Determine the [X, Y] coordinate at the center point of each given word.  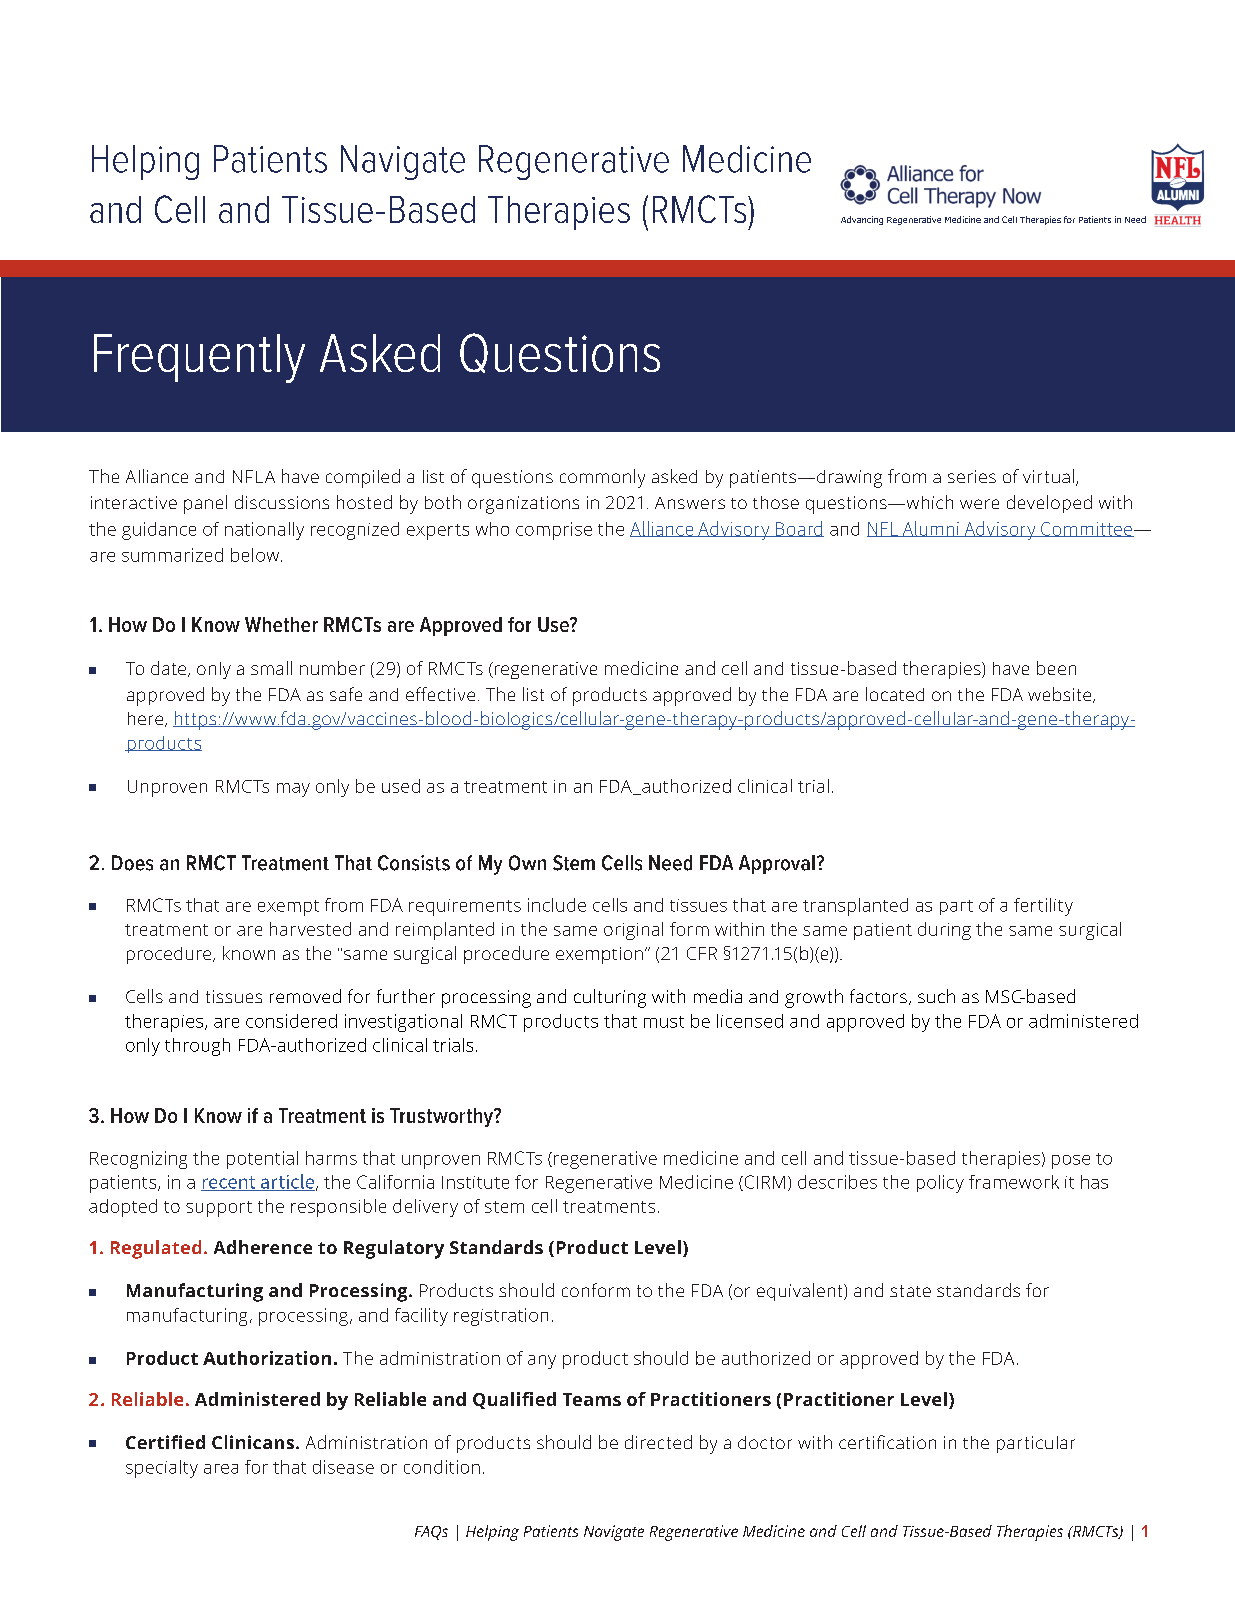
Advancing [862, 220]
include [557, 905]
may [293, 790]
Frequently [199, 358]
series [972, 476]
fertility [1043, 907]
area [221, 1469]
